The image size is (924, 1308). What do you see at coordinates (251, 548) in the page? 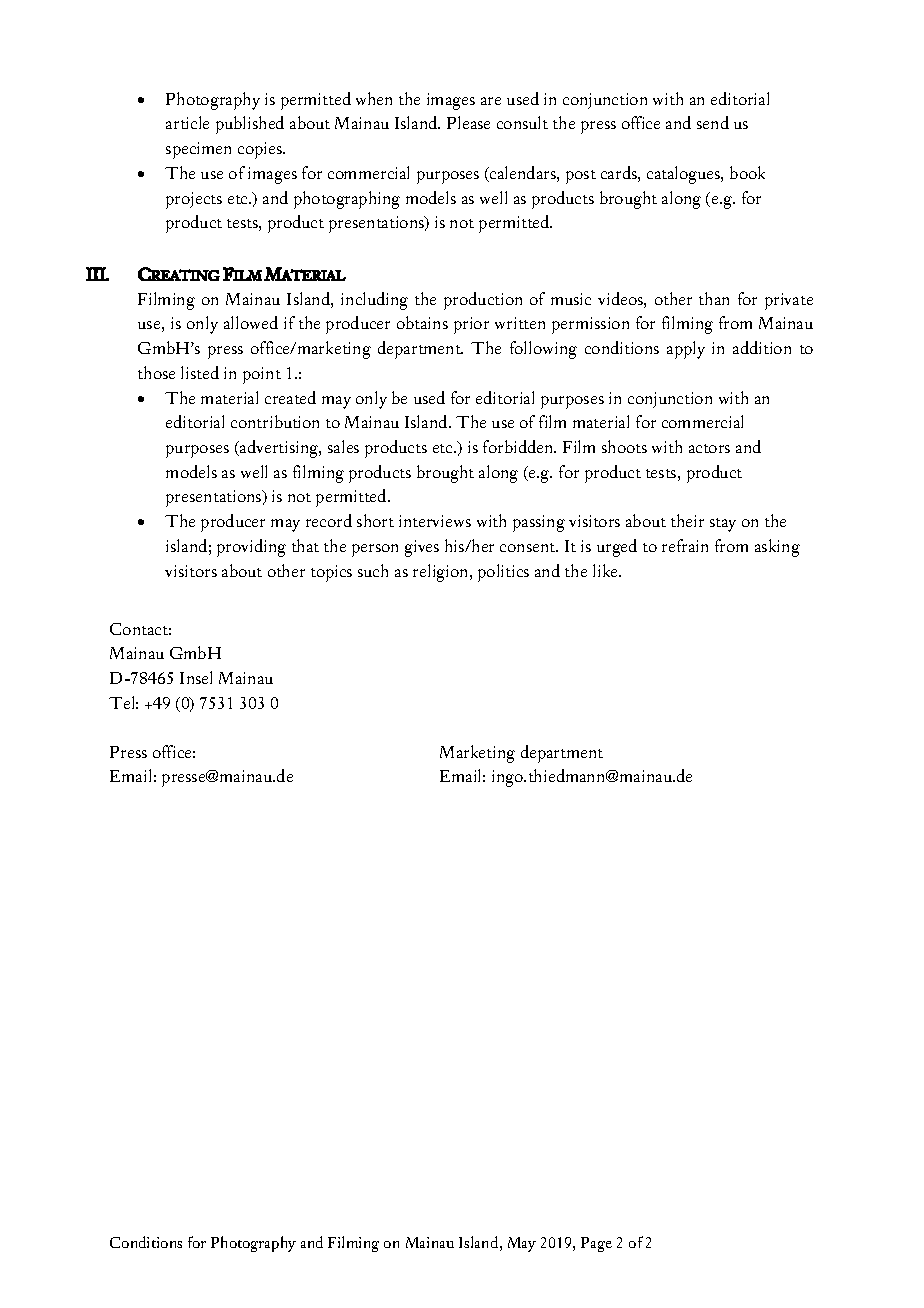
I see `providing` at bounding box center [251, 548].
